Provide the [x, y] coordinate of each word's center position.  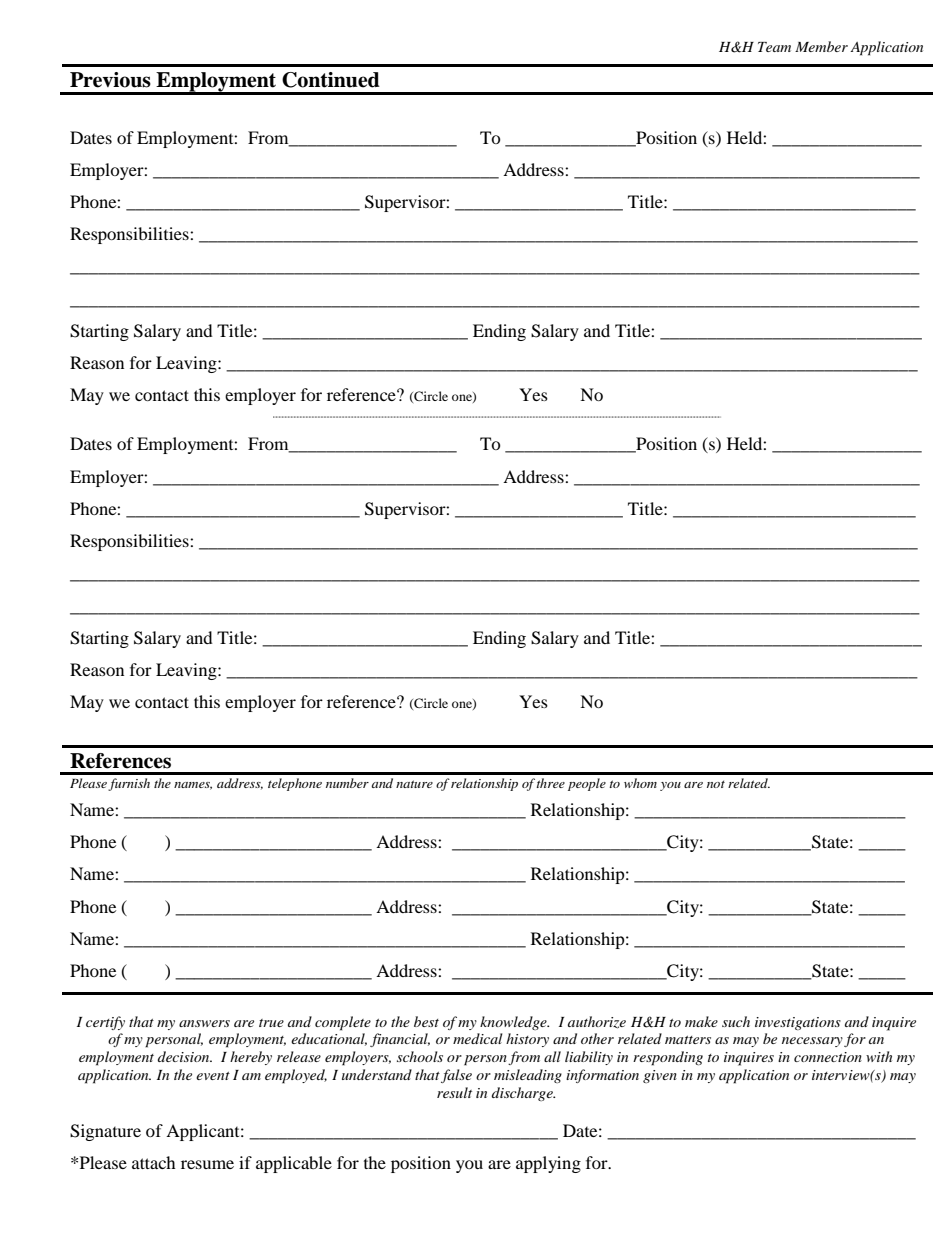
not [716, 784]
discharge [523, 1094]
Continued [331, 80]
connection [828, 1057]
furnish [129, 784]
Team [774, 47]
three [550, 783]
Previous [110, 80]
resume [207, 1164]
